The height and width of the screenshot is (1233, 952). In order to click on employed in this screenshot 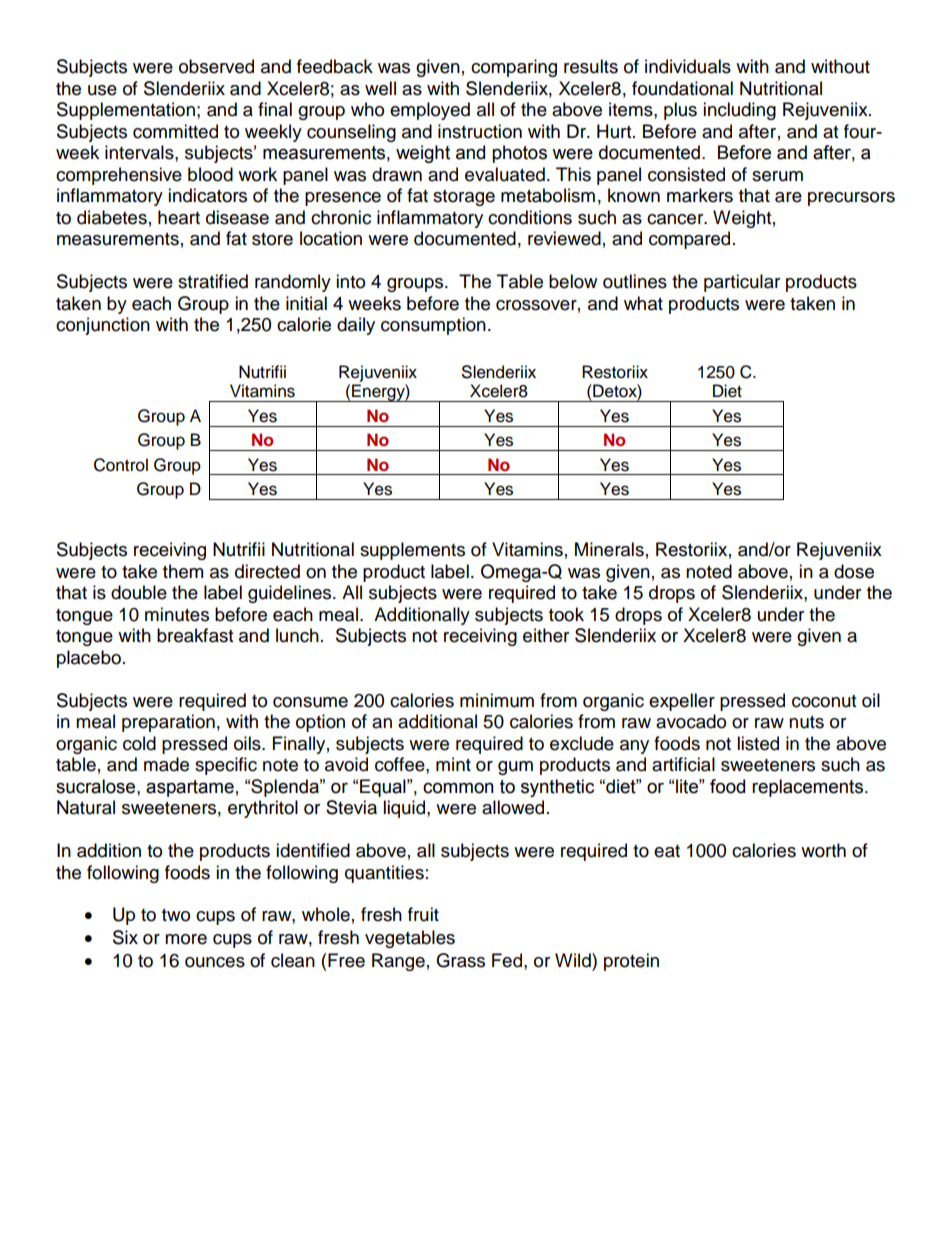, I will do `click(430, 111)`.
